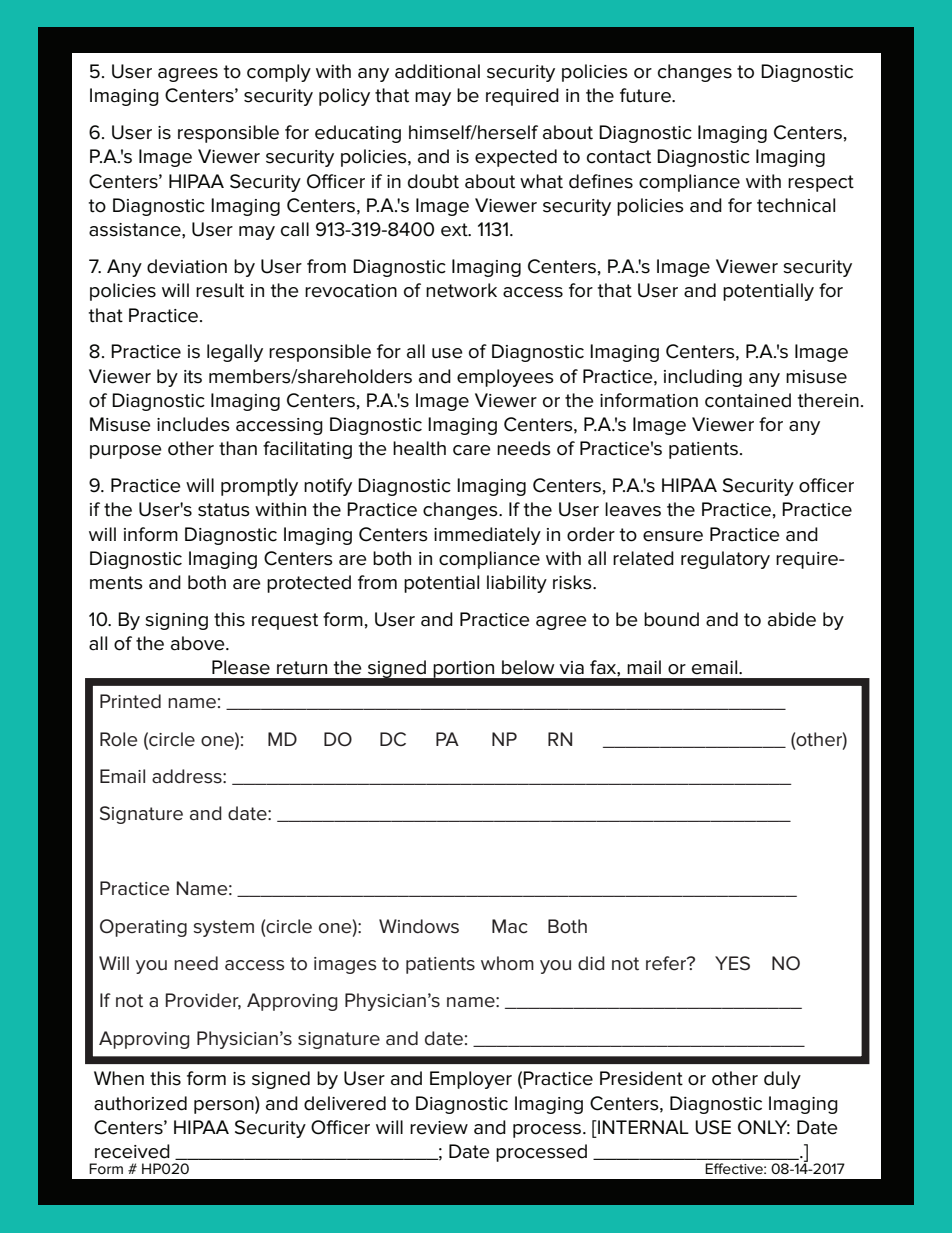  Describe the element at coordinates (439, 1128) in the screenshot. I see `review` at that location.
